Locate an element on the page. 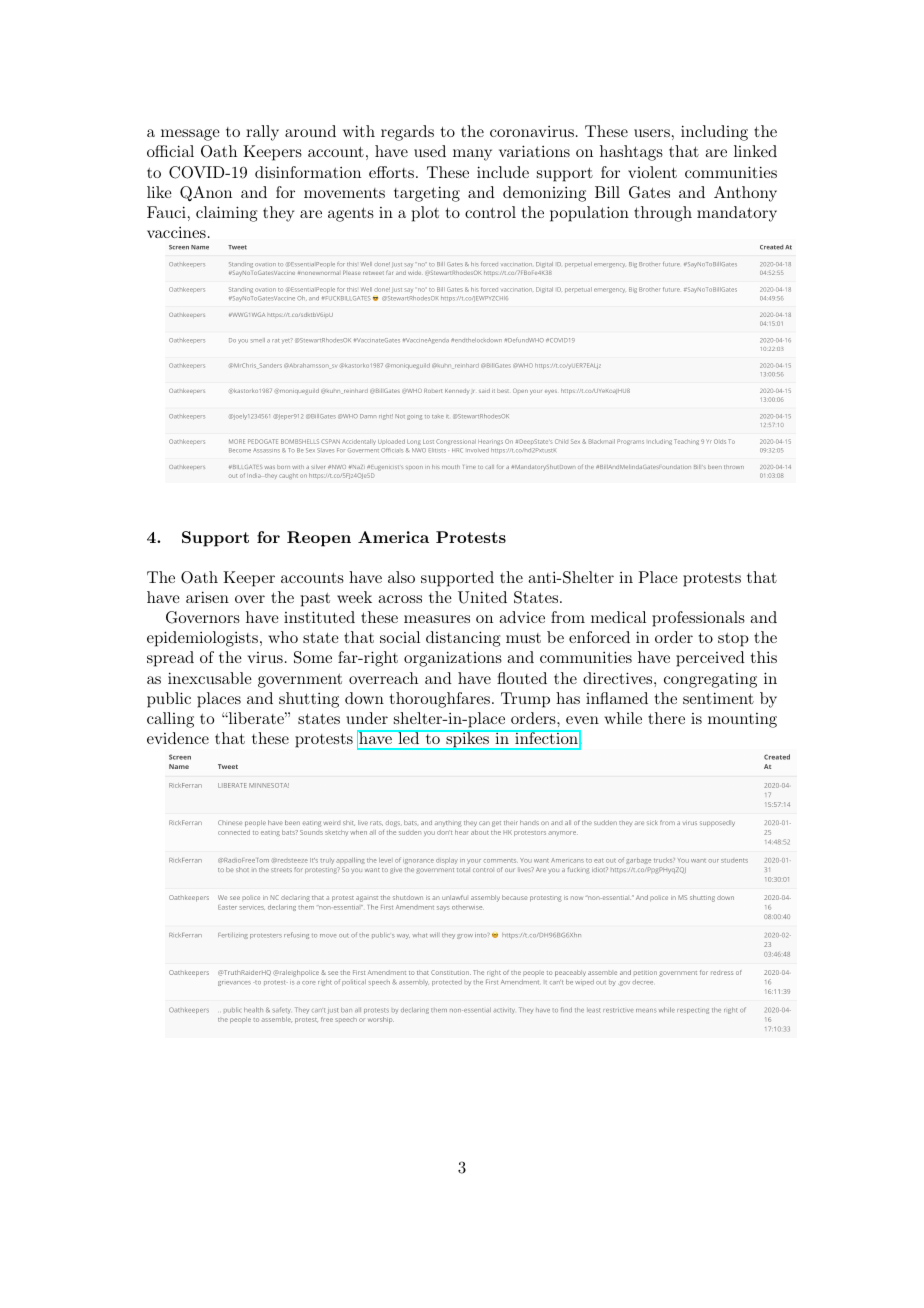  calling is located at coordinates (170, 720).
